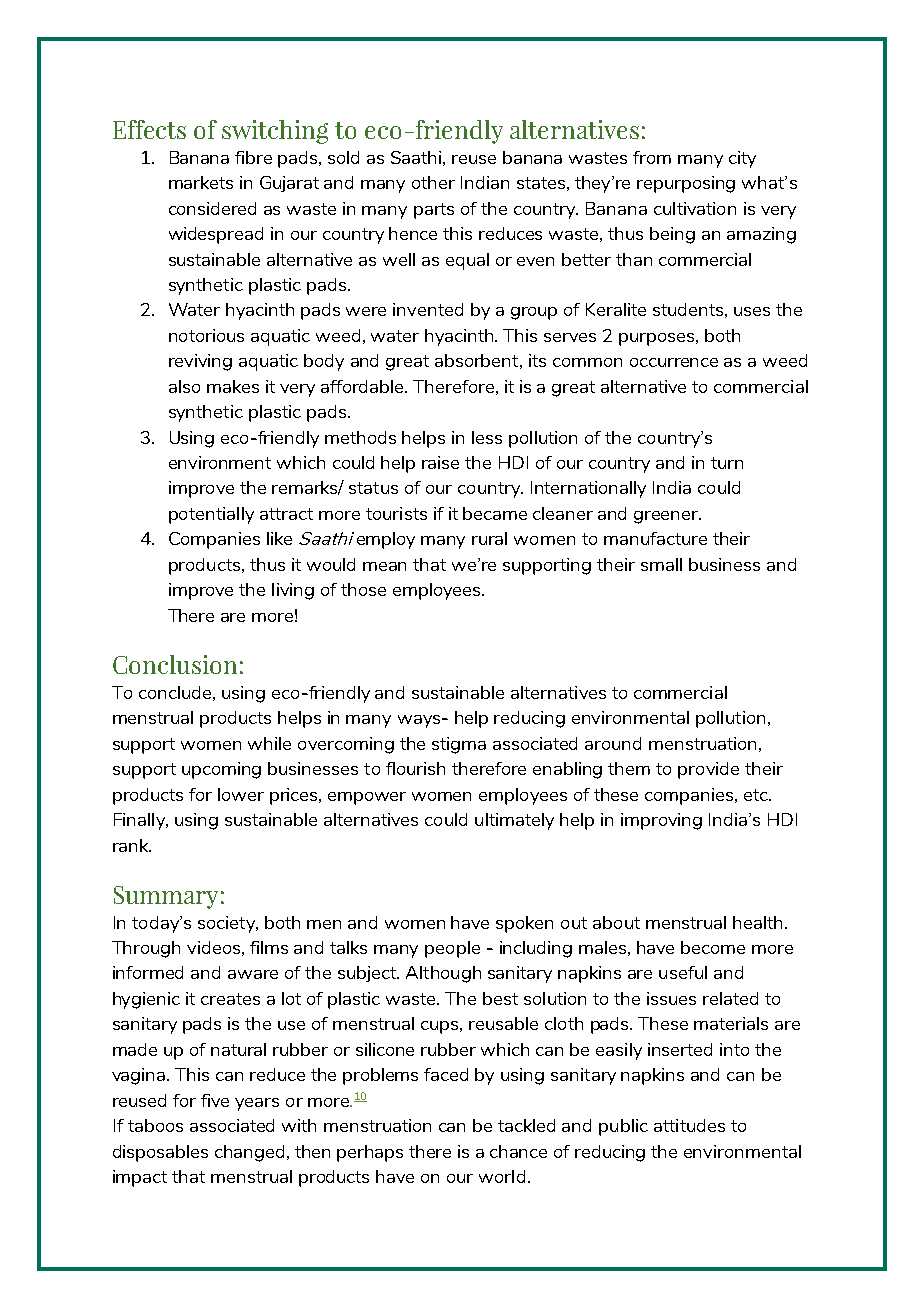 The image size is (924, 1308). What do you see at coordinates (249, 1153) in the screenshot?
I see `changed` at bounding box center [249, 1153].
